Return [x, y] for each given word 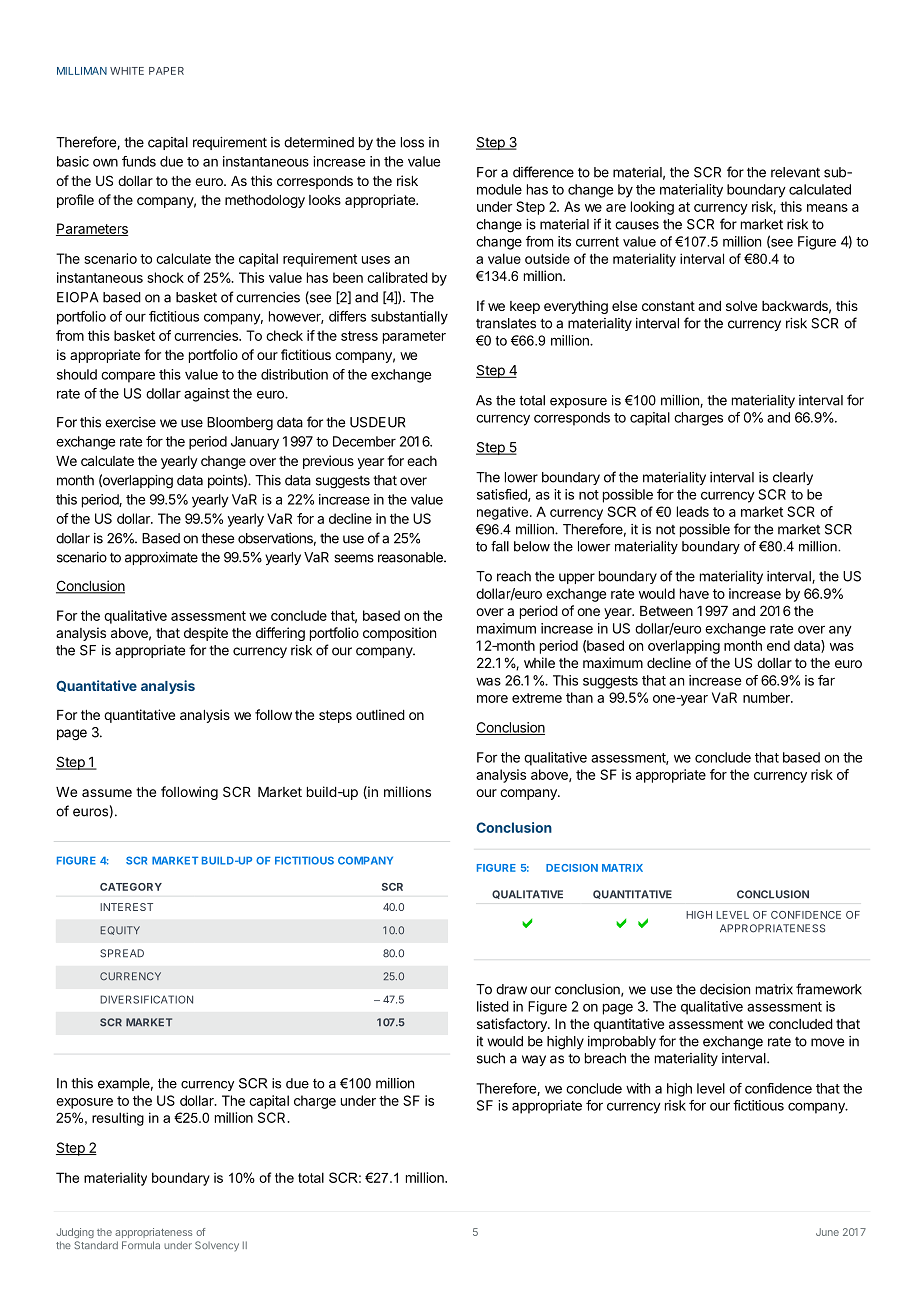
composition [399, 634]
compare [128, 377]
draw [511, 989]
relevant [795, 172]
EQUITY [120, 930]
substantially [409, 318]
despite [206, 634]
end [778, 645]
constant [668, 306]
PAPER [166, 71]
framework [829, 989]
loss [412, 142]
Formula [141, 1245]
